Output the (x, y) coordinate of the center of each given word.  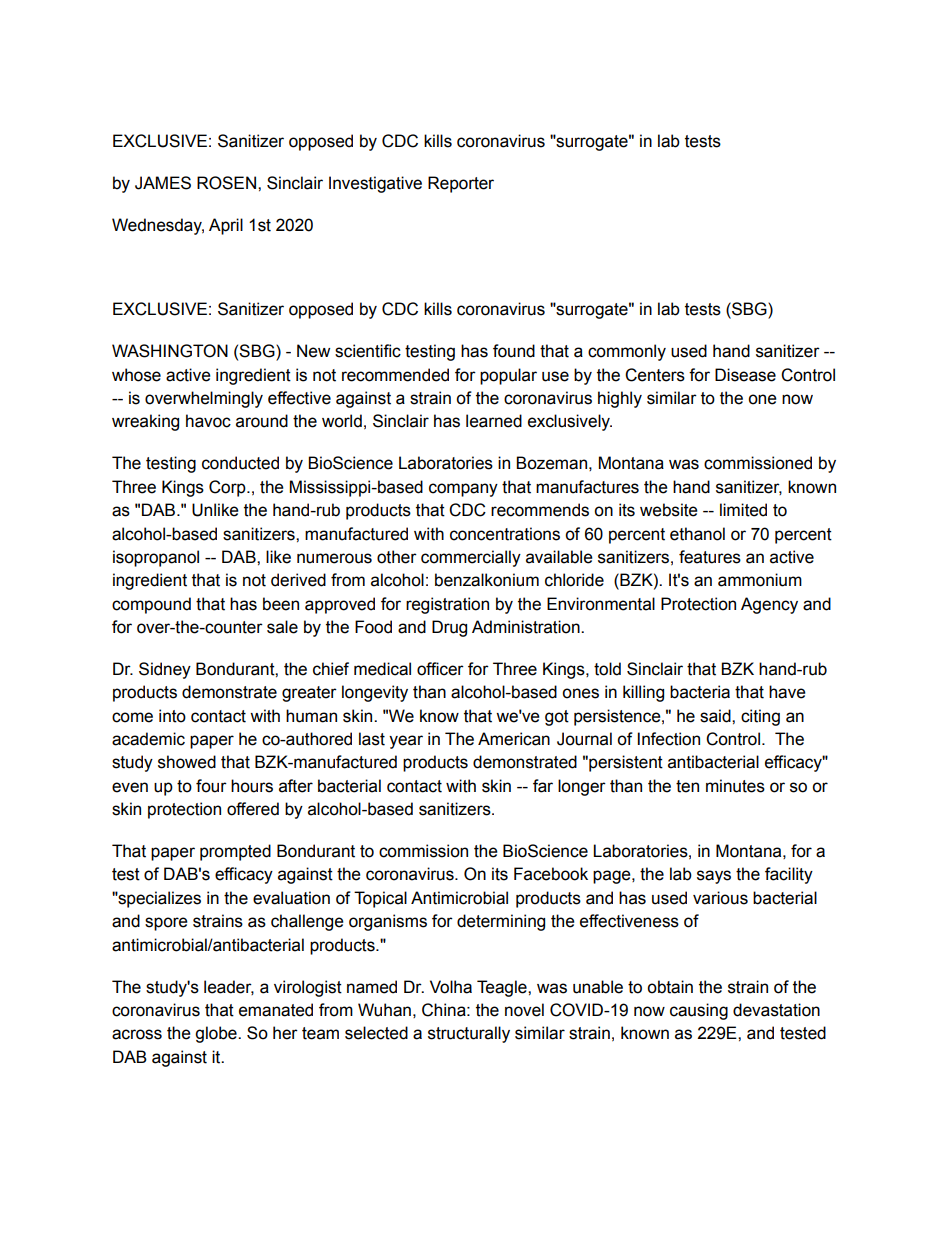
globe (217, 1034)
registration (447, 605)
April (226, 226)
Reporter (461, 184)
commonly (627, 352)
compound (151, 605)
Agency (769, 605)
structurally (469, 1034)
